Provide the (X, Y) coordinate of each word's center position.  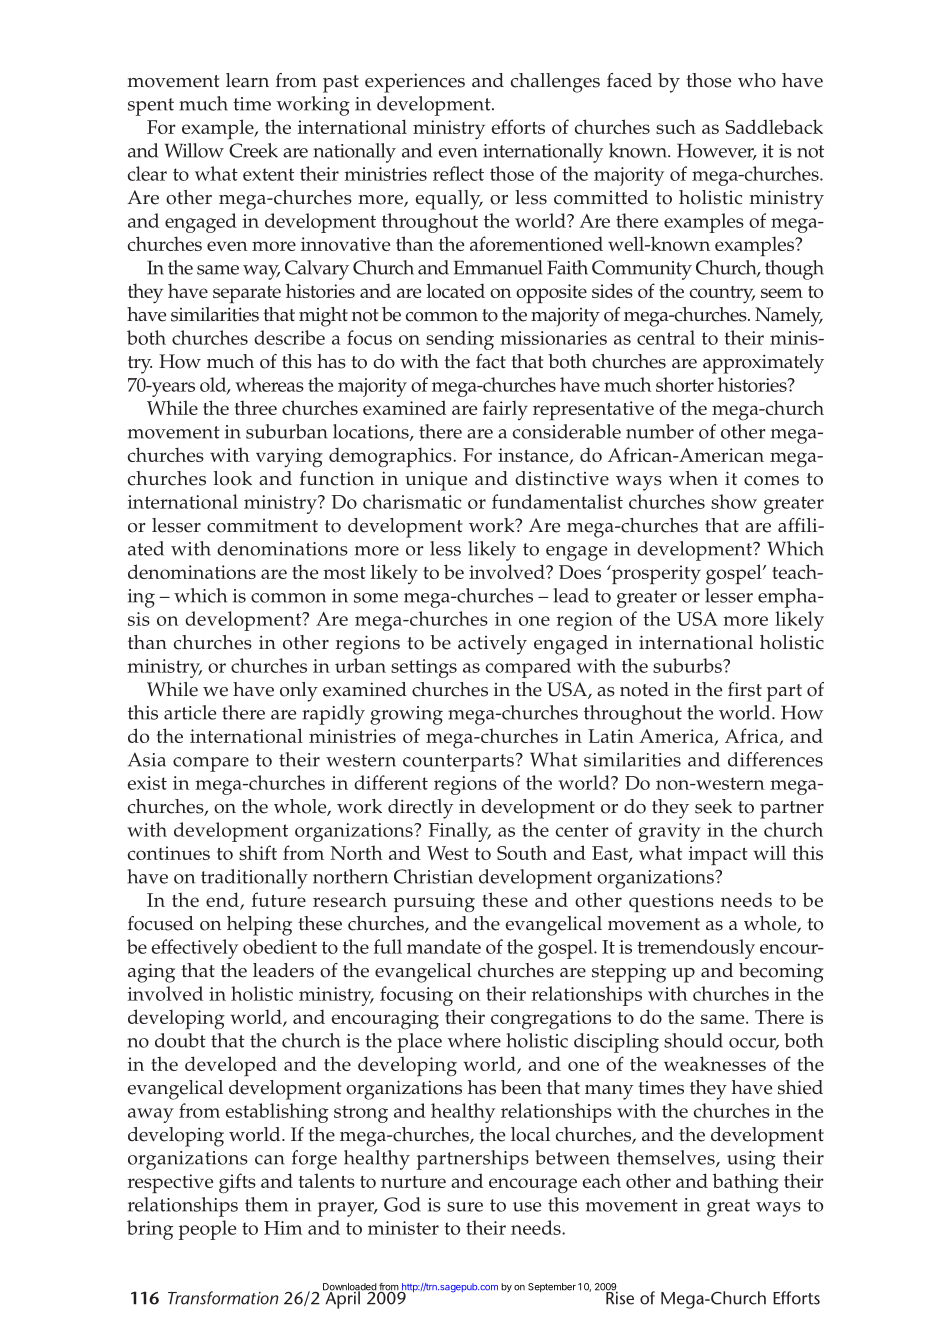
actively (492, 645)
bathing (746, 1183)
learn (247, 80)
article (190, 712)
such (676, 126)
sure (465, 1207)
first (745, 689)
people (207, 1230)
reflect (458, 173)
